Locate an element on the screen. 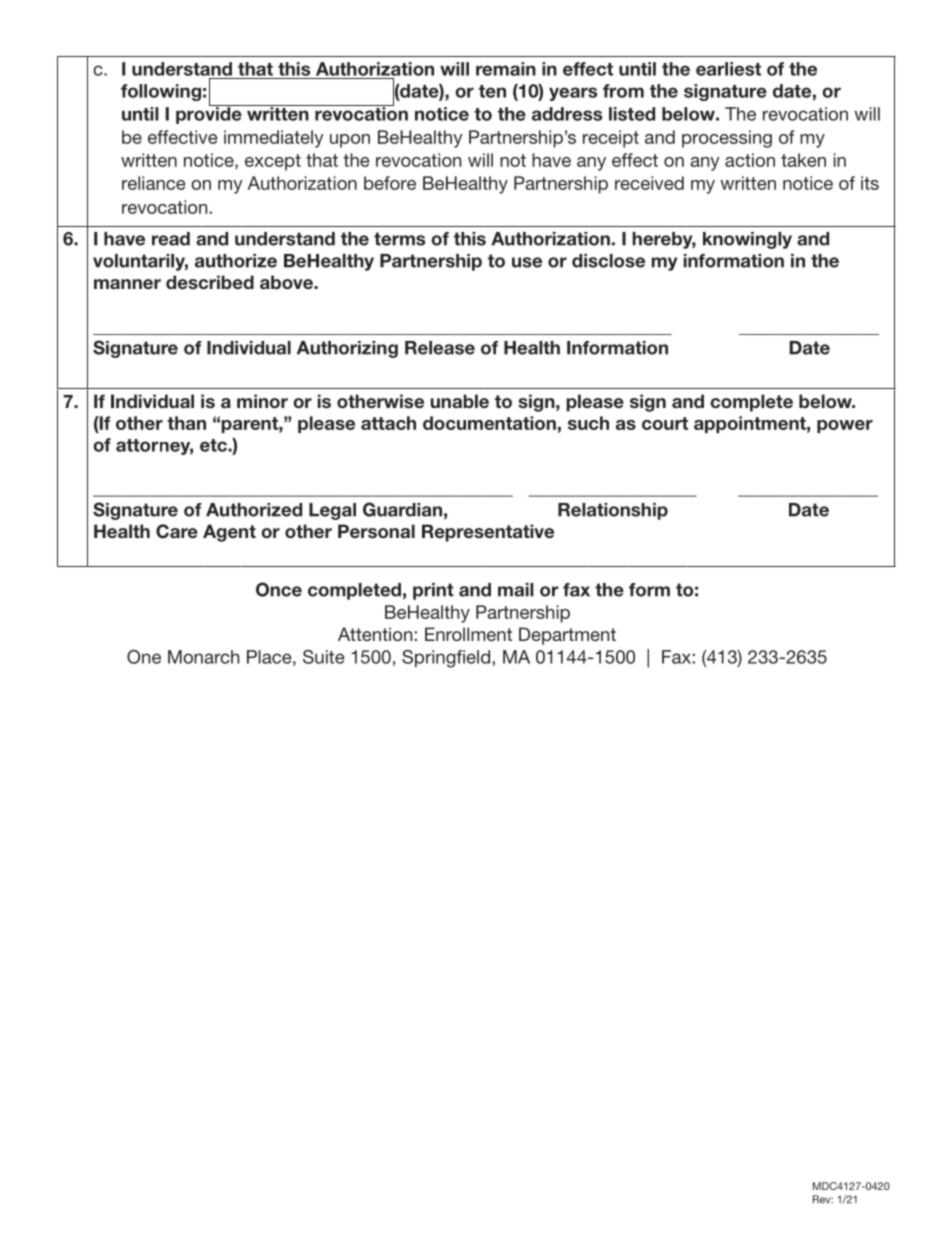 This screenshot has width=952, height=1233. Release is located at coordinates (440, 348).
